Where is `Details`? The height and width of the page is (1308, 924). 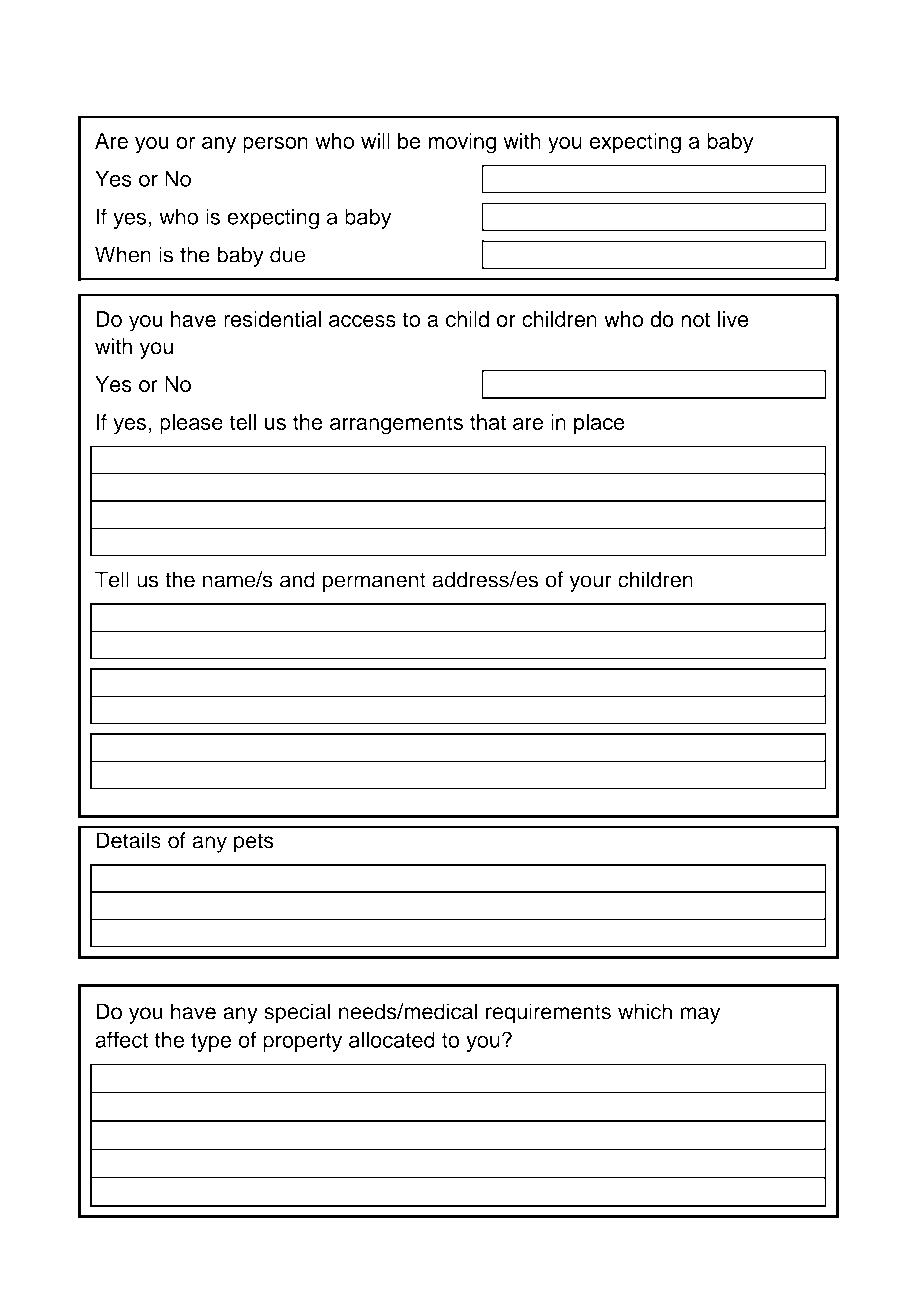
Details is located at coordinates (128, 840).
